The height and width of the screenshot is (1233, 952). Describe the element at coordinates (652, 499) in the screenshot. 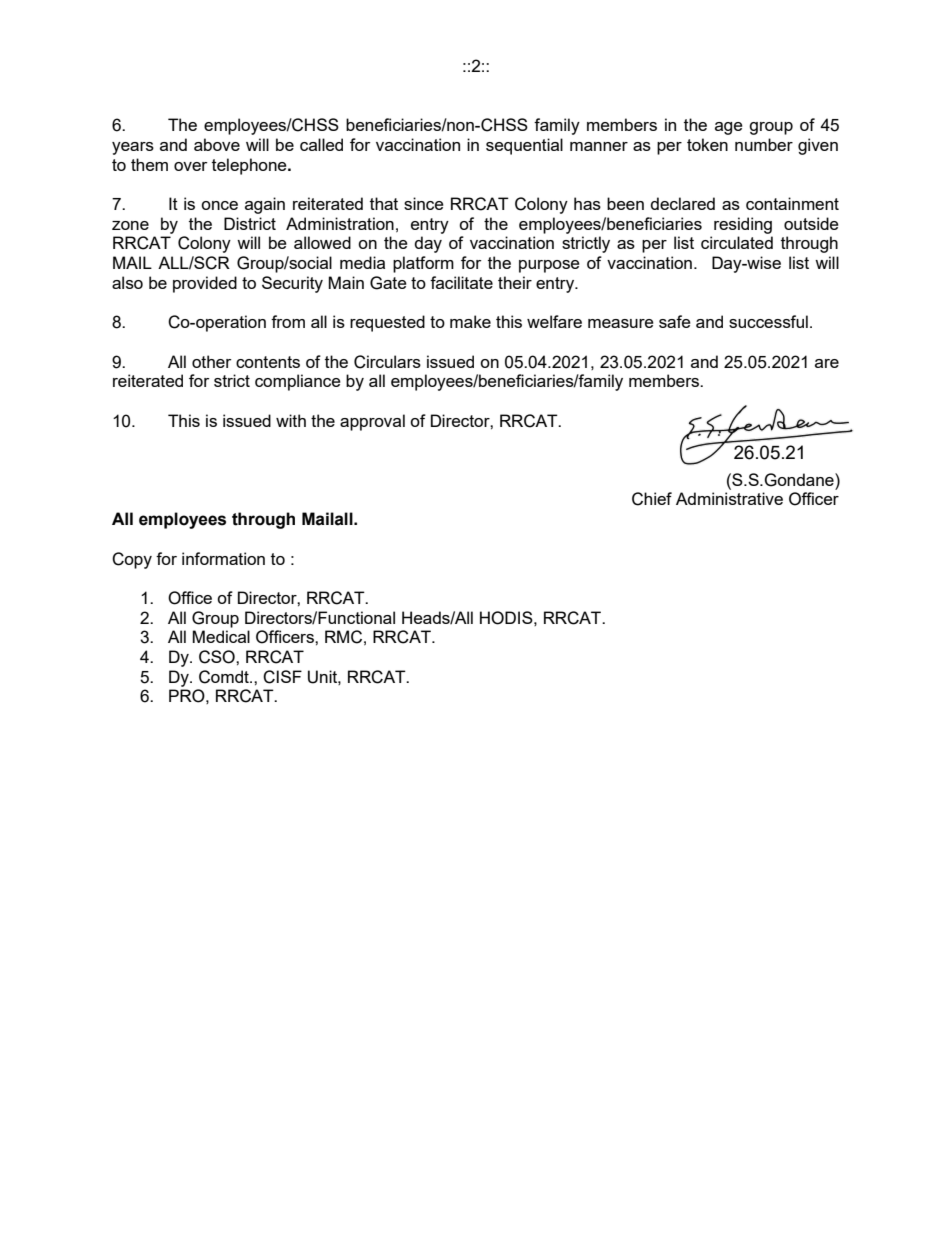

I see `Chief` at that location.
